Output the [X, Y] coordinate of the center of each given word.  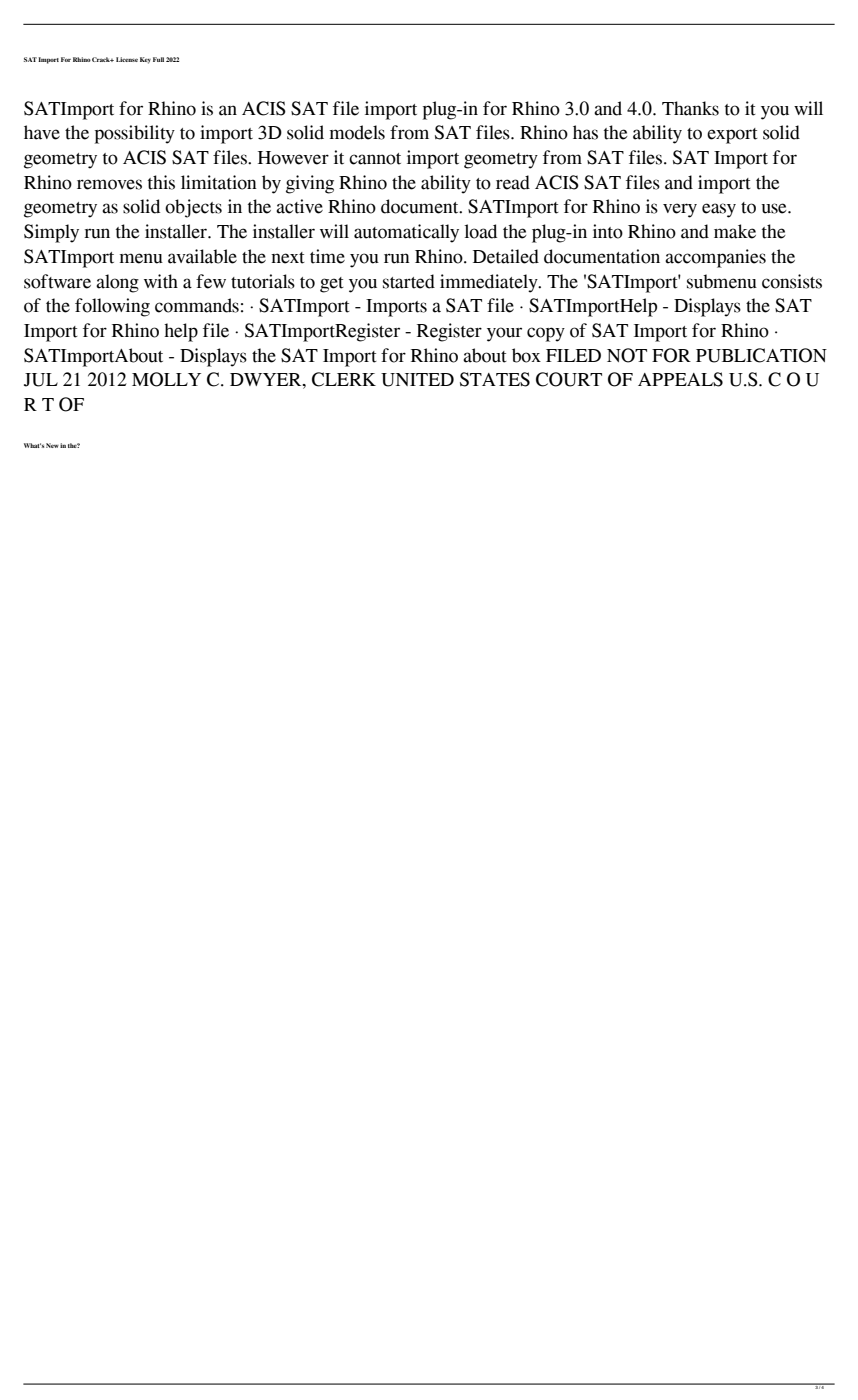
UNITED [417, 380]
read [513, 182]
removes [109, 184]
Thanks [690, 108]
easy [719, 210]
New [52, 445]
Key [145, 60]
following [112, 307]
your [504, 334]
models [357, 132]
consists [792, 281]
